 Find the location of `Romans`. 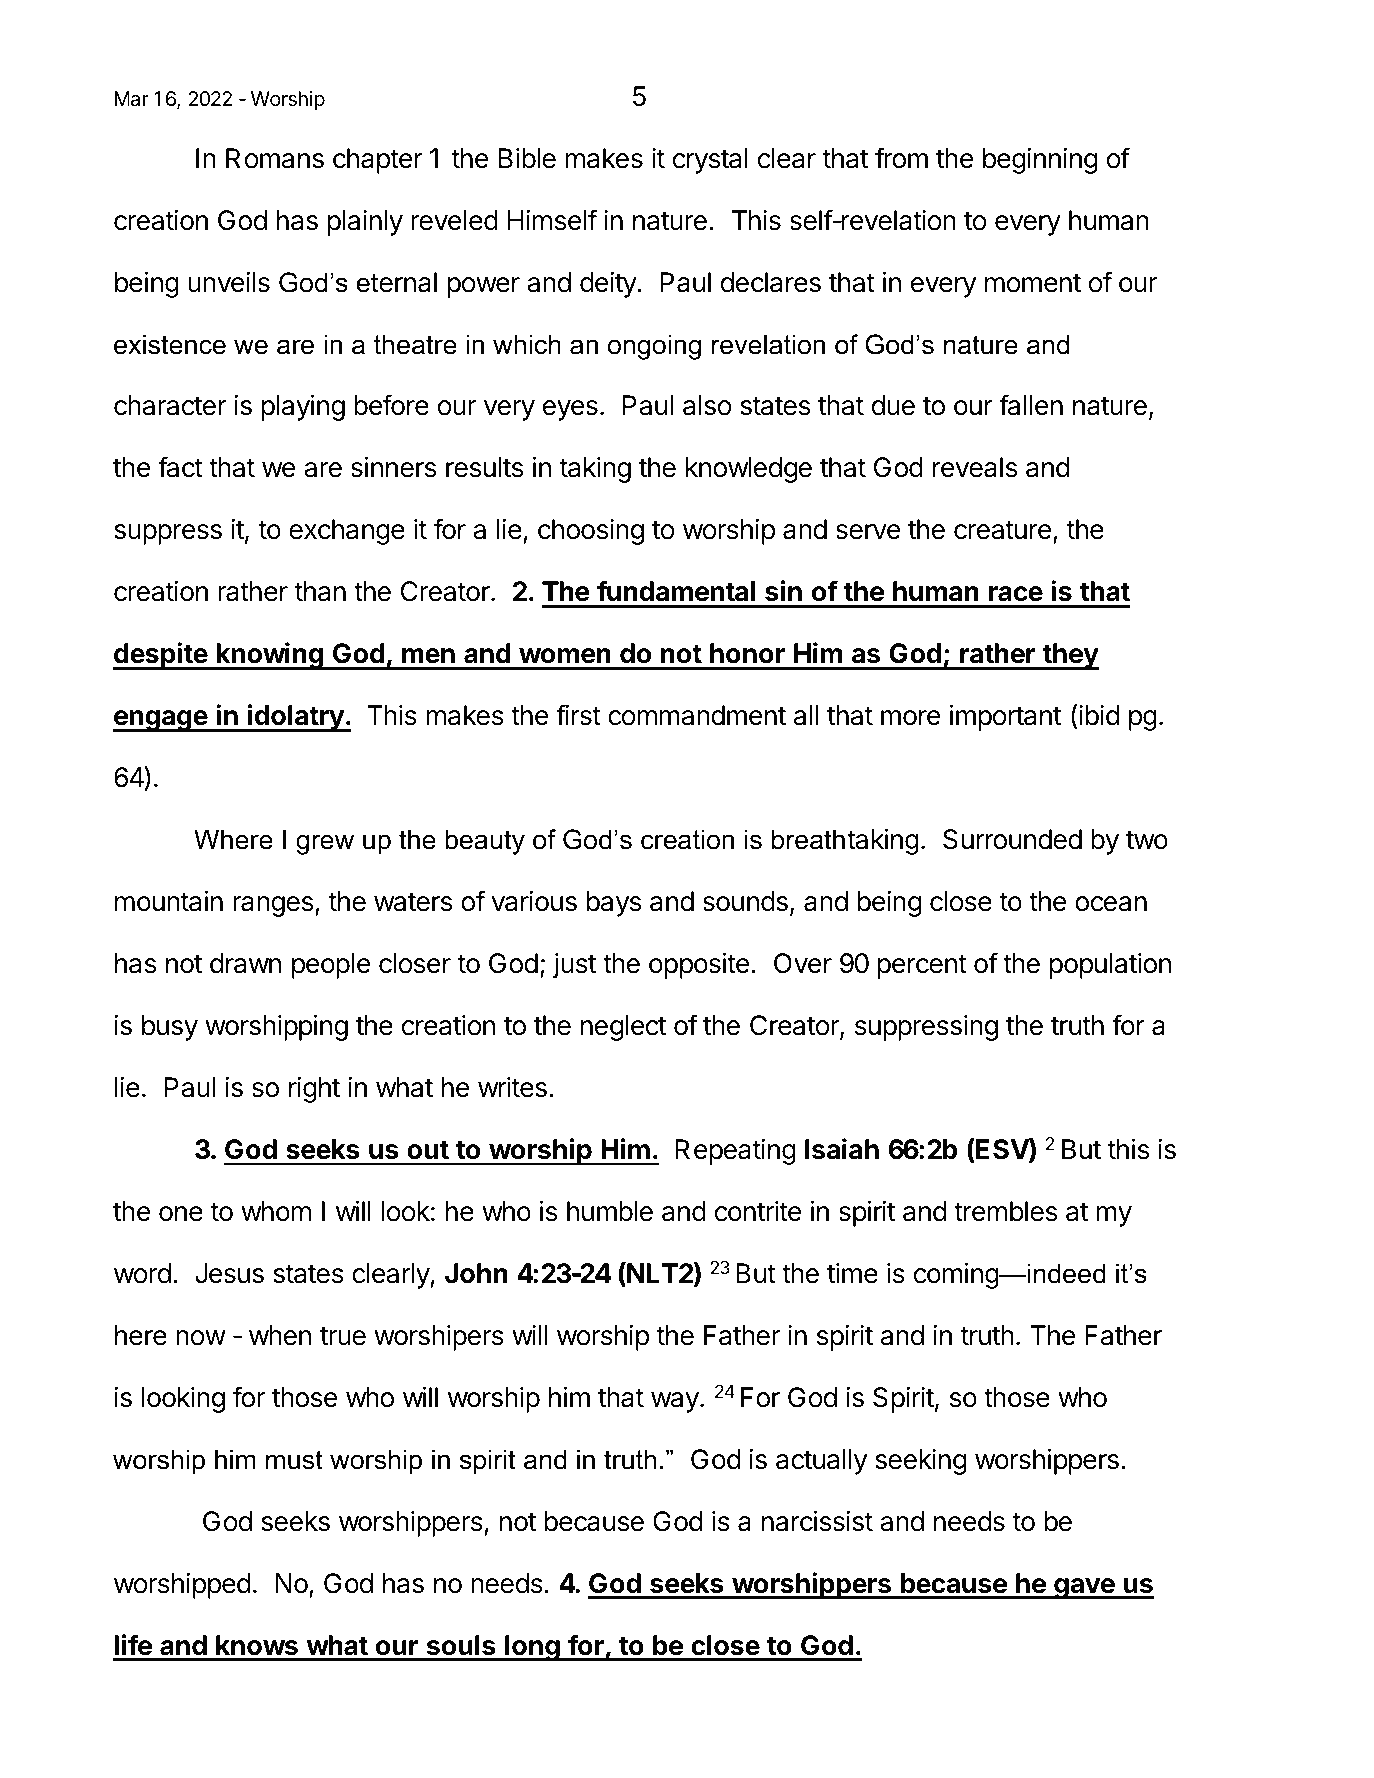

Romans is located at coordinates (275, 158).
